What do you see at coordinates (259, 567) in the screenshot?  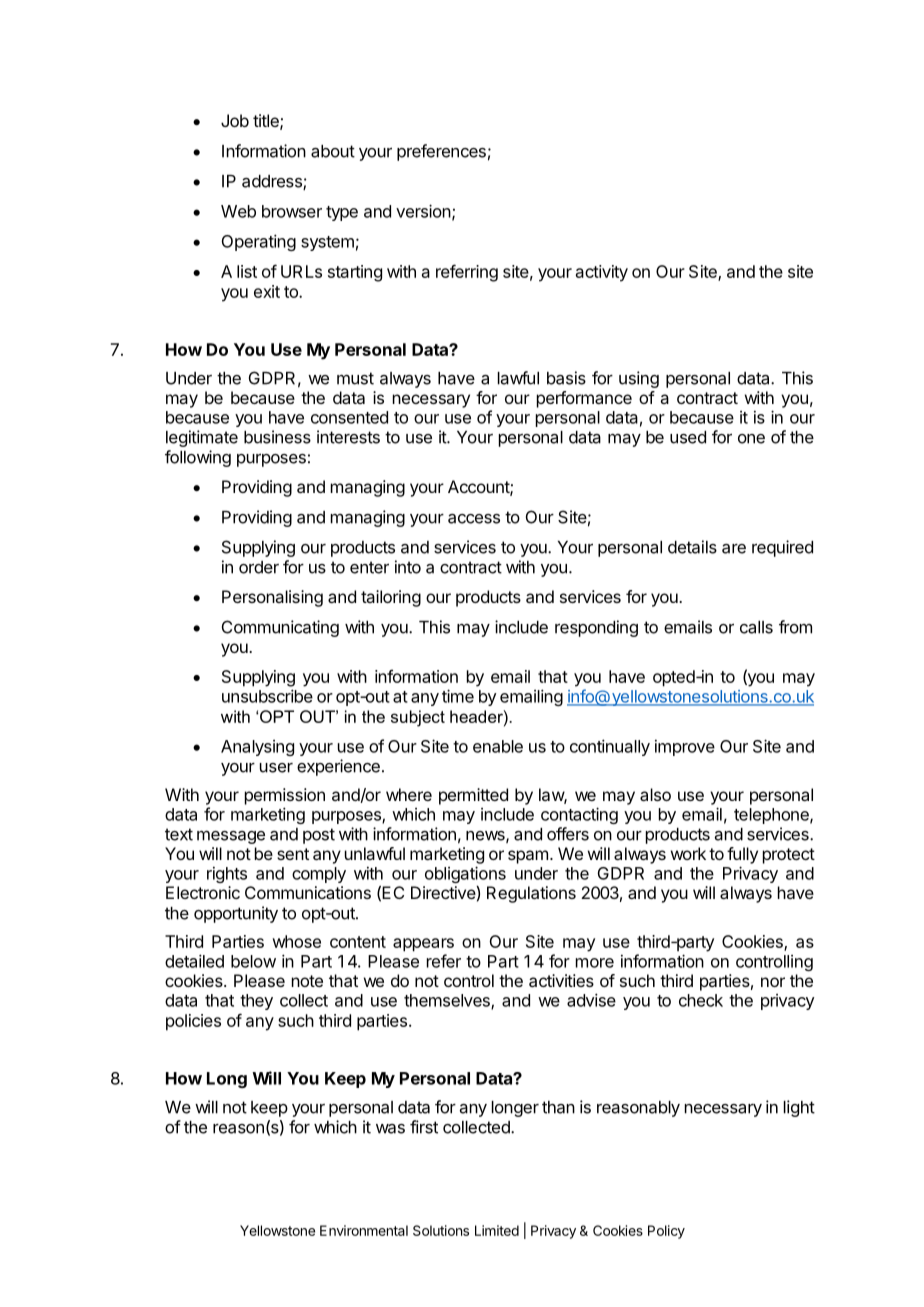 I see `order` at bounding box center [259, 567].
